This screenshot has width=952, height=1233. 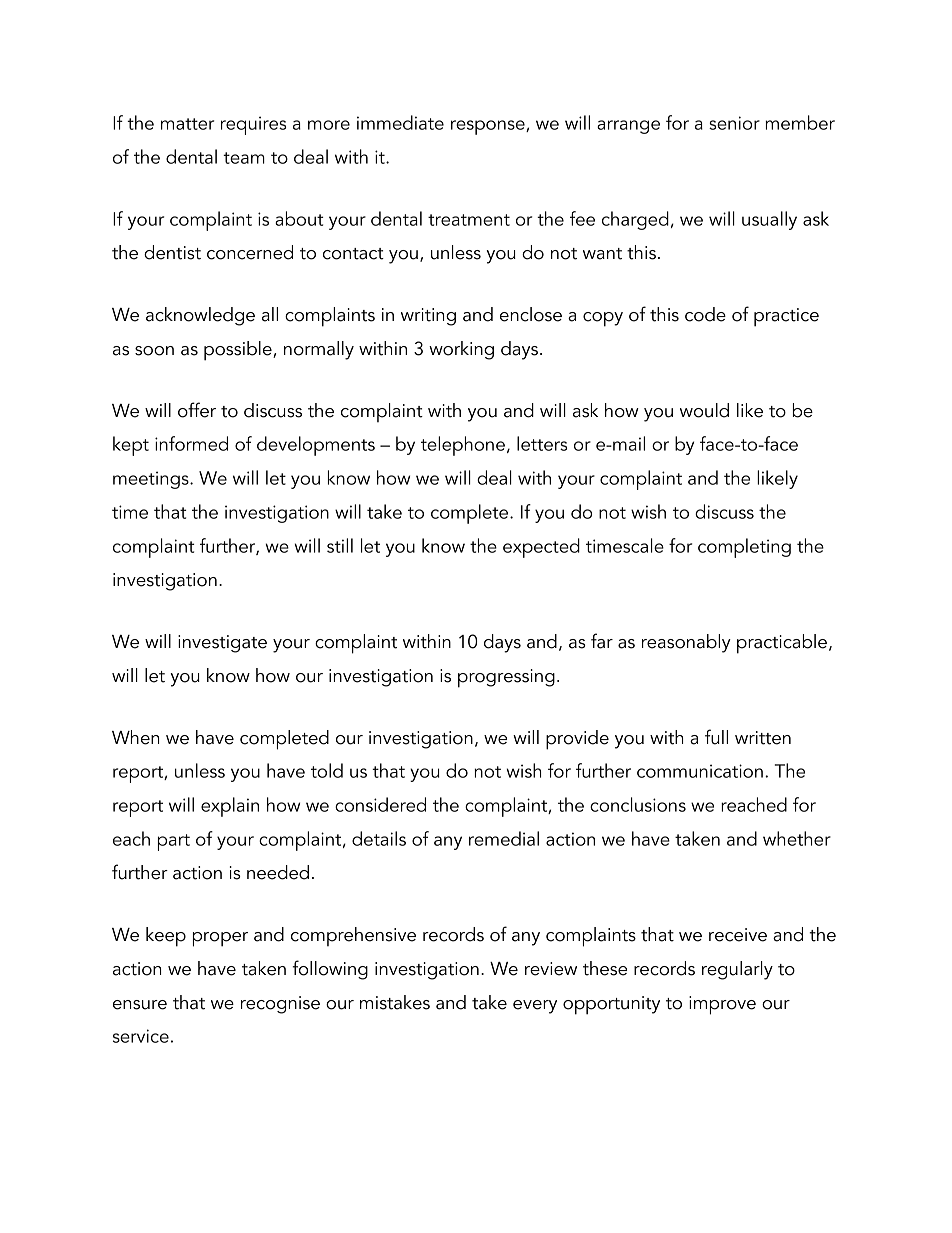 I want to click on recognise, so click(x=280, y=1005).
